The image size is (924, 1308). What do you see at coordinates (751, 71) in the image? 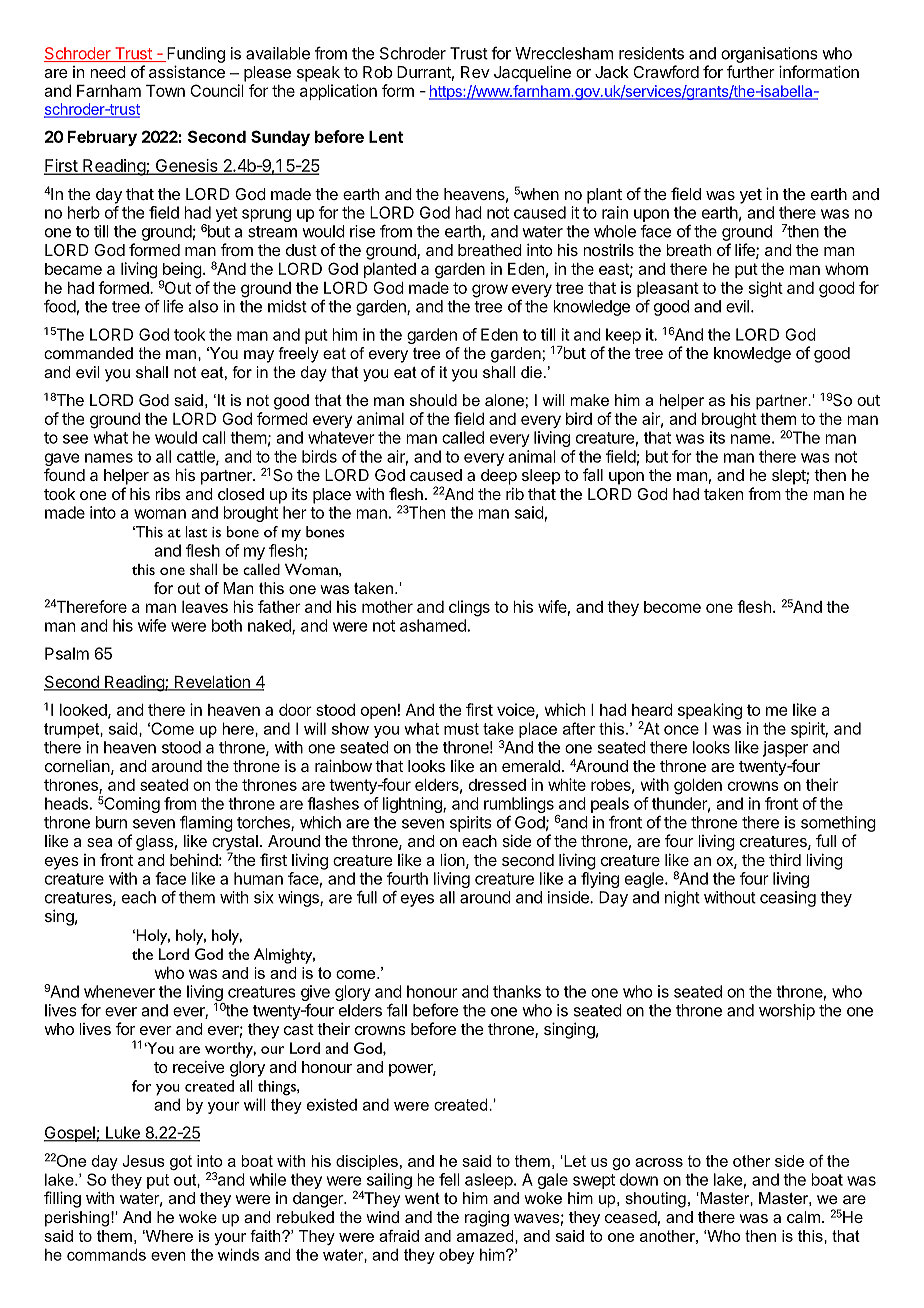
I see `further` at bounding box center [751, 71].
